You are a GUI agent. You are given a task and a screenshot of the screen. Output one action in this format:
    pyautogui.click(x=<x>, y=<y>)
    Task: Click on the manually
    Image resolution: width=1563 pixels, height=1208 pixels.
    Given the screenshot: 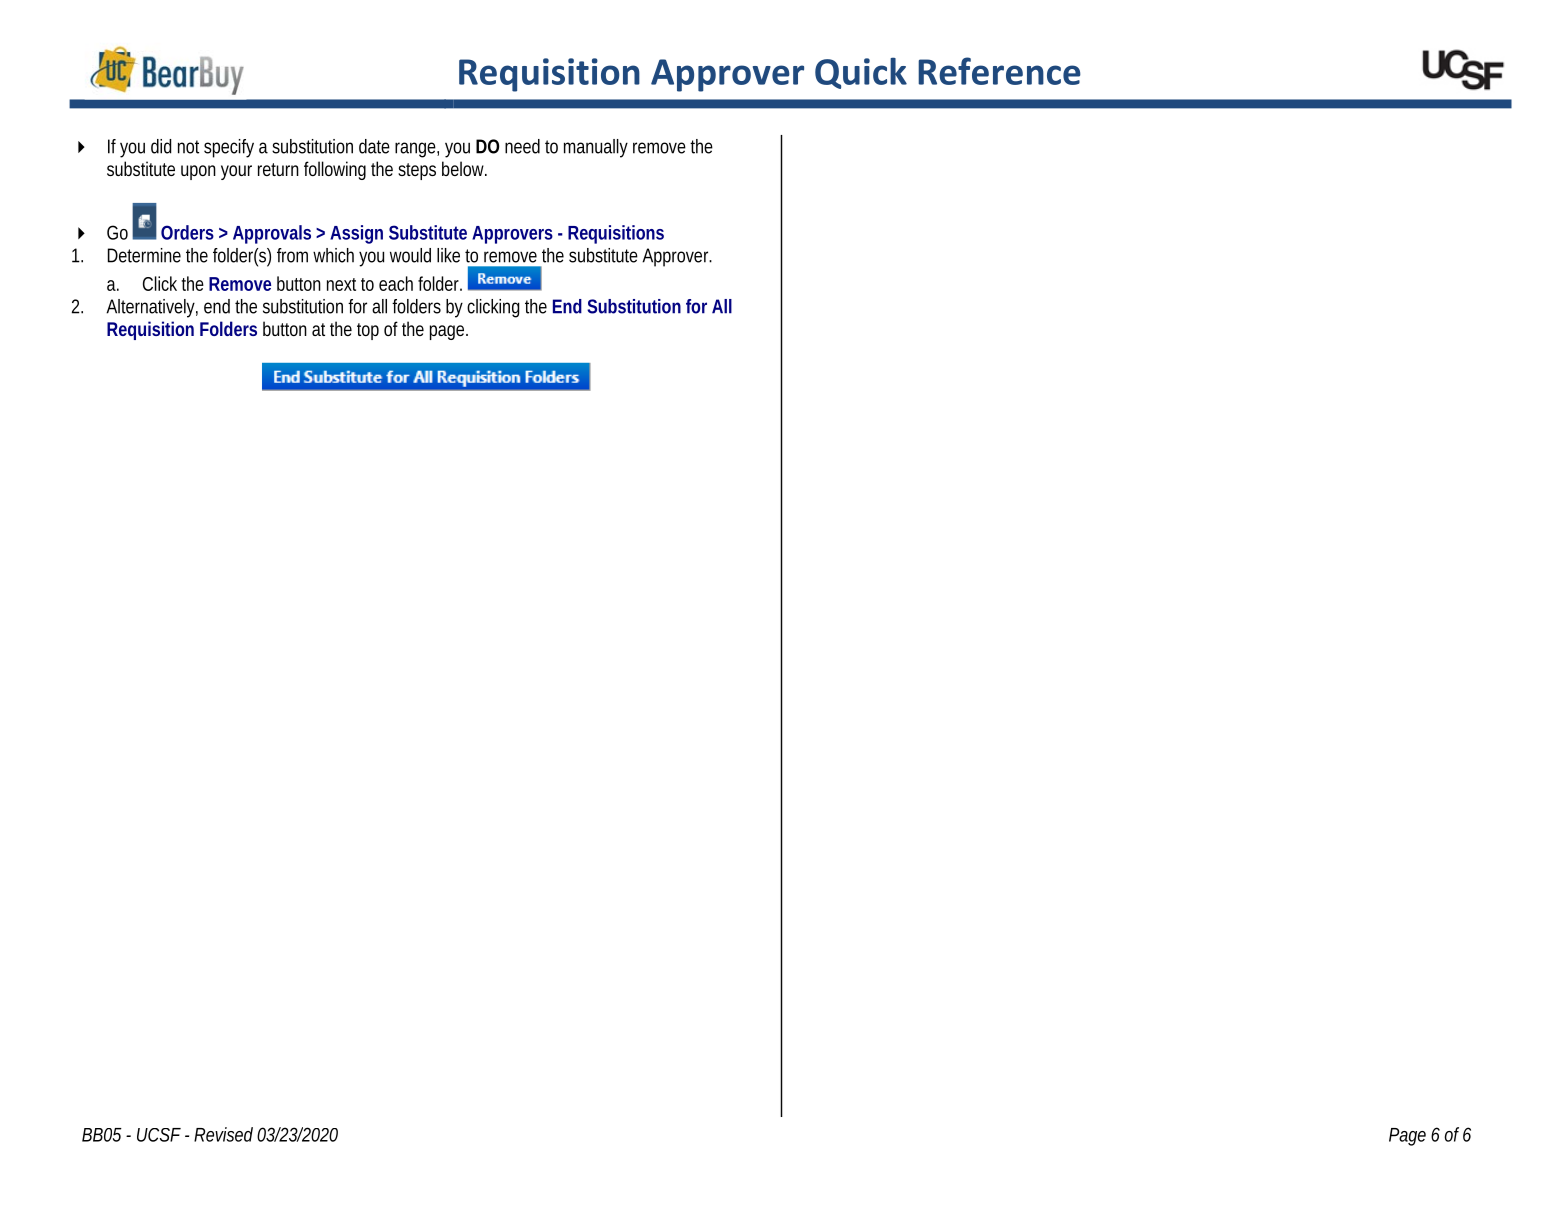 What is the action you would take?
    pyautogui.click(x=596, y=148)
